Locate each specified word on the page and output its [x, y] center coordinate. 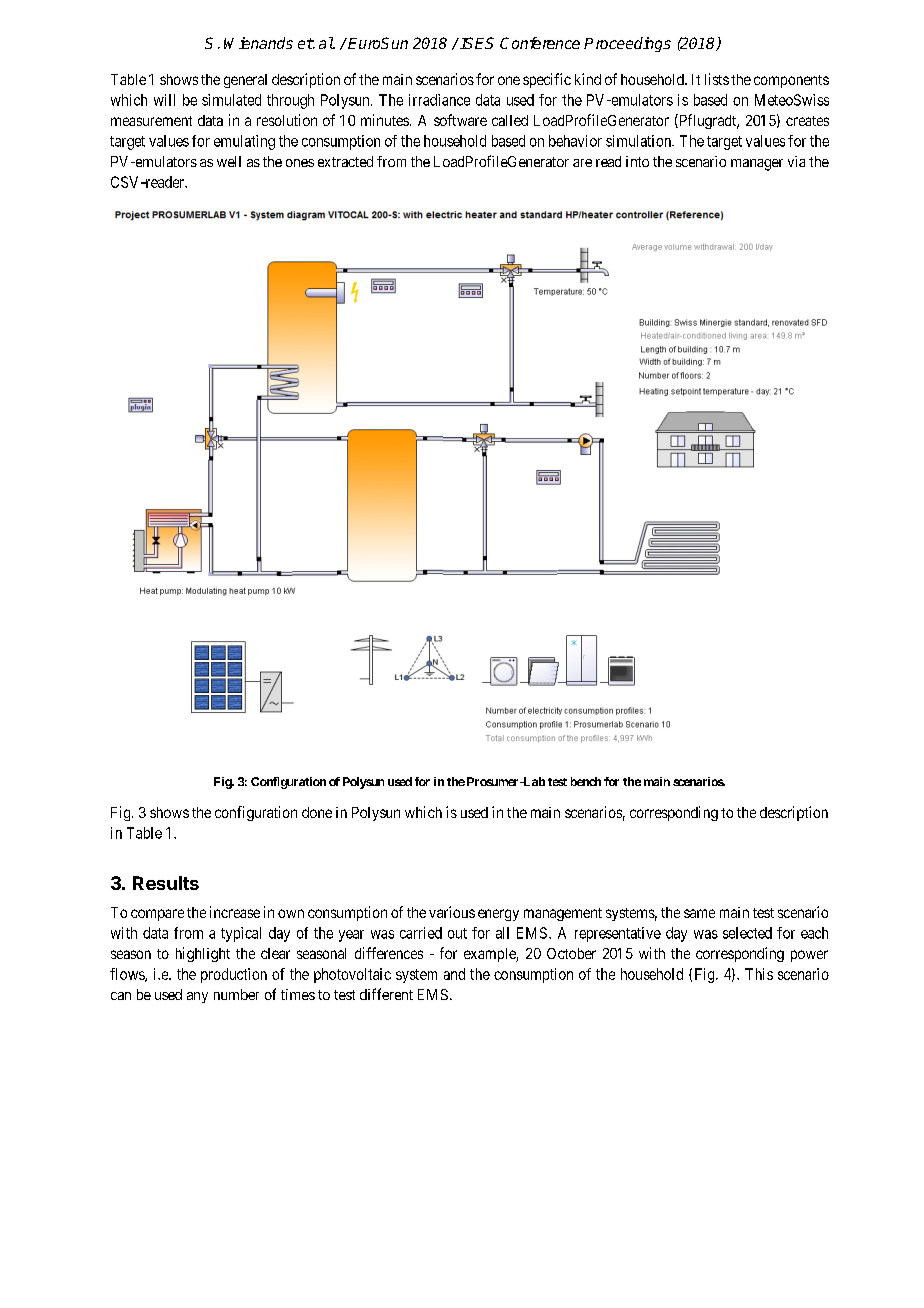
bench [586, 781]
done [317, 812]
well [229, 161]
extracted [345, 161]
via [796, 161]
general [245, 81]
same [699, 913]
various [452, 912]
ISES [477, 43]
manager [757, 165]
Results [166, 883]
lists [717, 79]
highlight [203, 954]
